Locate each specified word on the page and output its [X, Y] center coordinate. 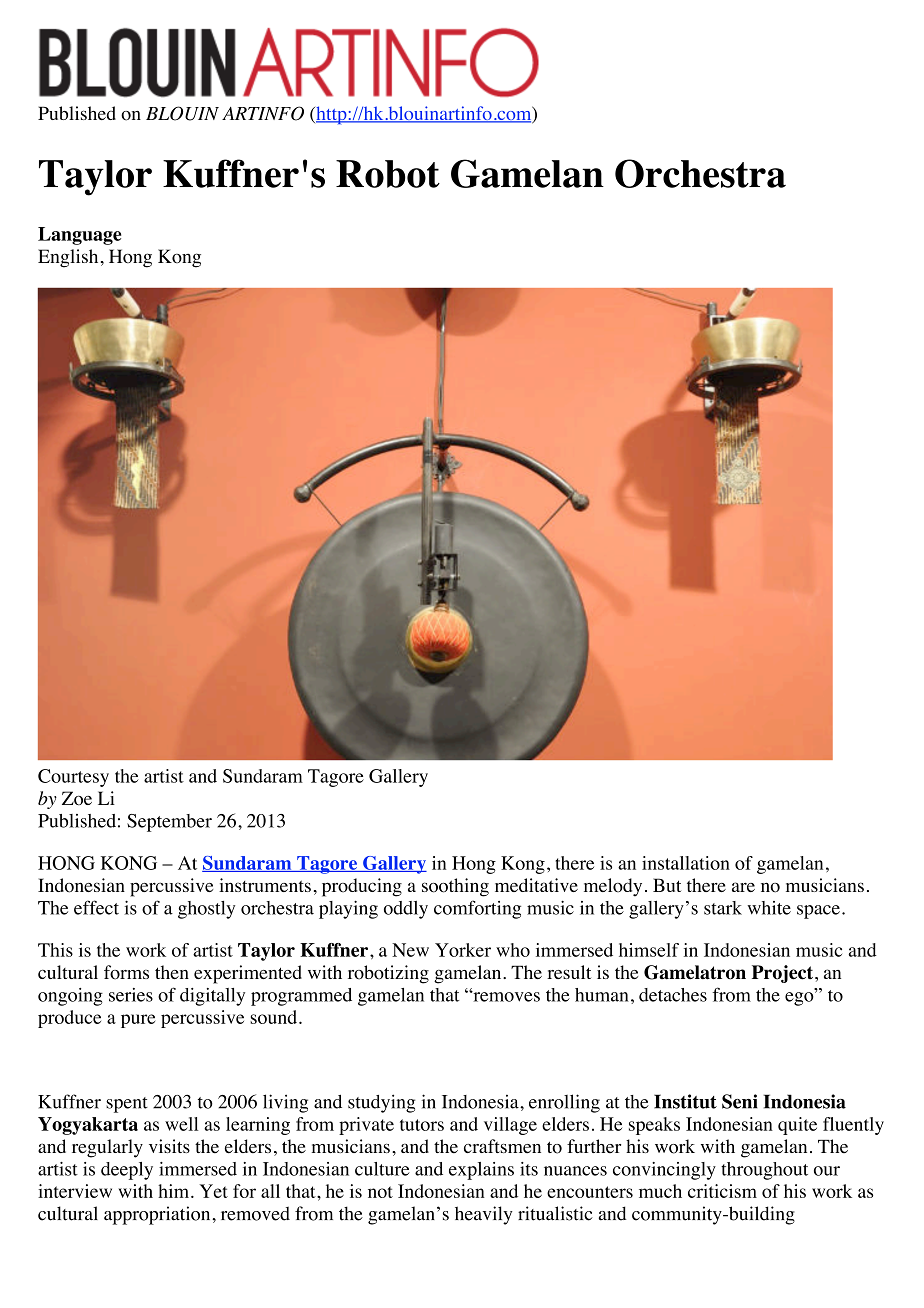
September [169, 823]
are [743, 887]
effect [96, 907]
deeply [127, 1171]
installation [686, 863]
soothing [455, 887]
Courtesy [73, 778]
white [769, 908]
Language [79, 236]
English [68, 258]
